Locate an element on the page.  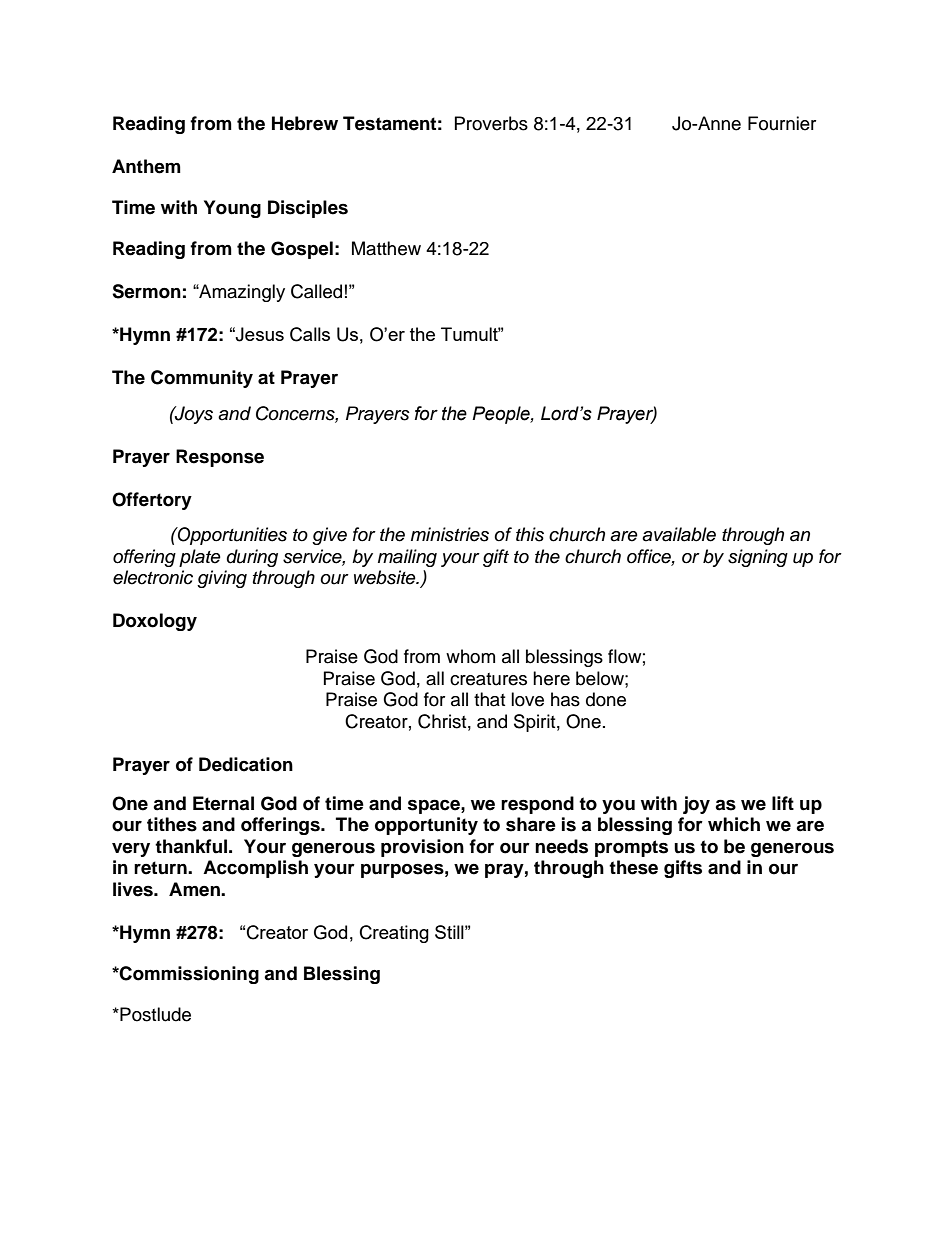
Commissioning is located at coordinates (188, 975).
